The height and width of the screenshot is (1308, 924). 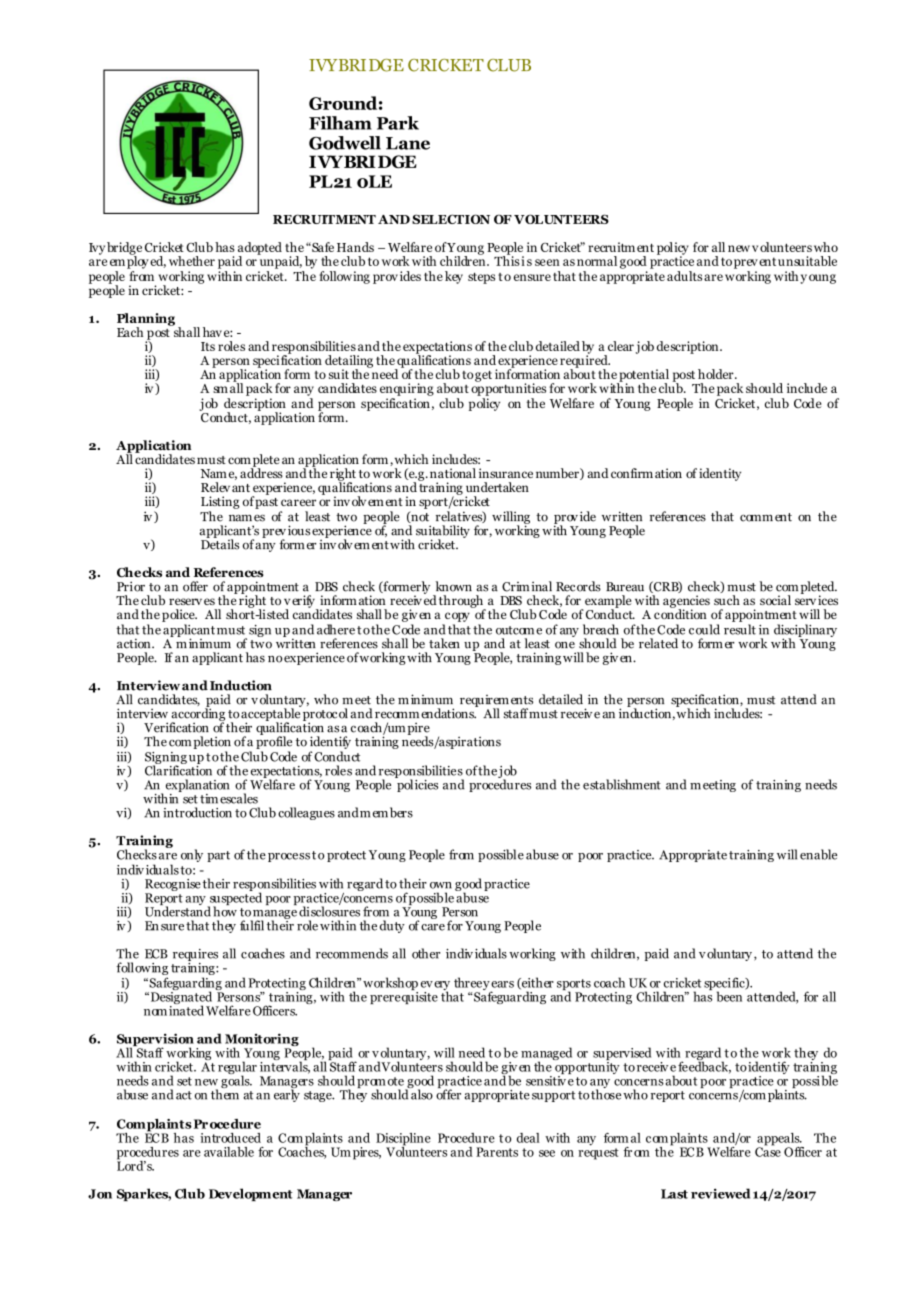 What do you see at coordinates (684, 276) in the screenshot?
I see `adults` at bounding box center [684, 276].
